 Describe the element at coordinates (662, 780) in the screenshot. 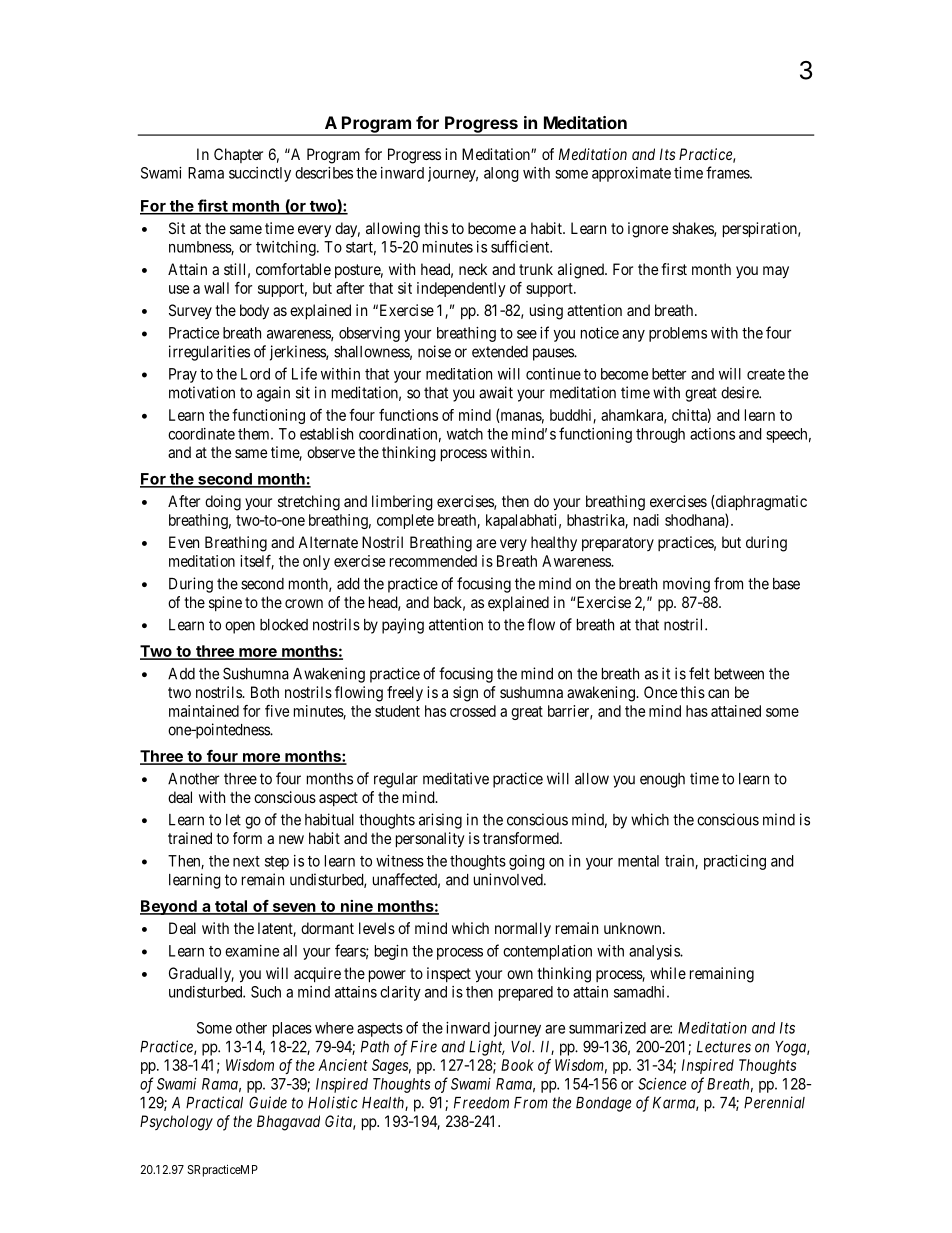

I see `enough` at that location.
